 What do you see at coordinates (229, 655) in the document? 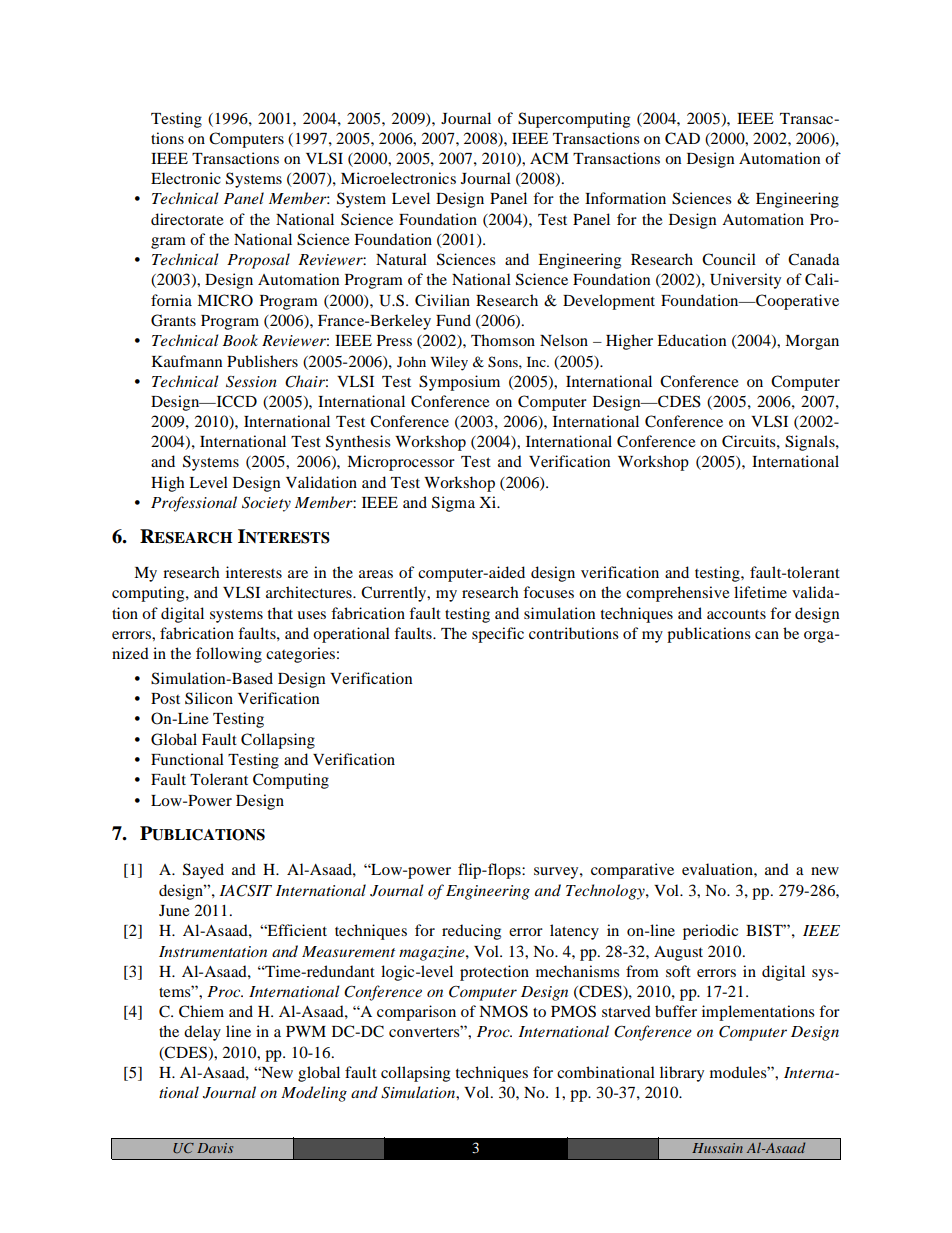
I see `following` at bounding box center [229, 655].
